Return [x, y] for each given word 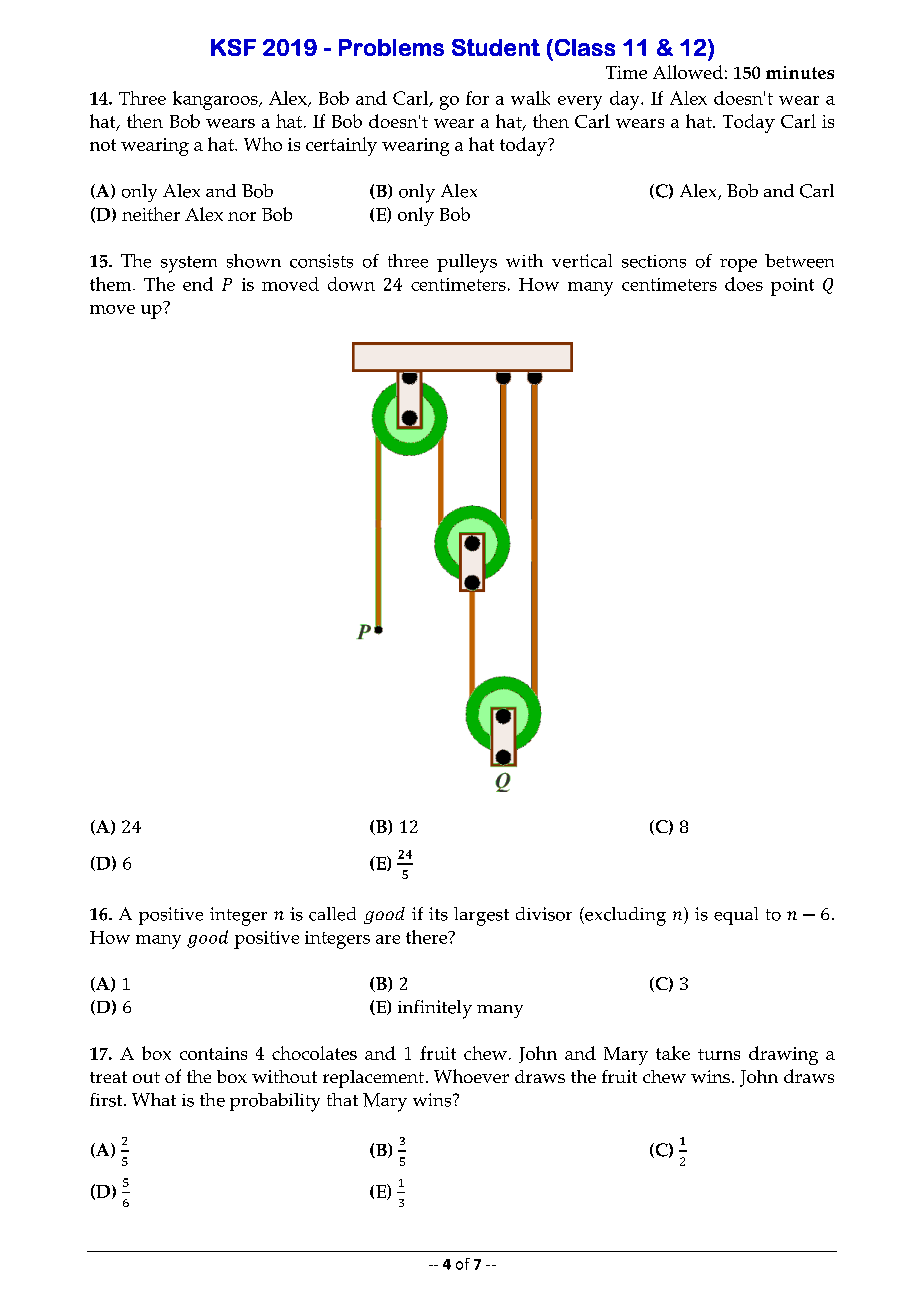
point [792, 287]
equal [736, 916]
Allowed [688, 72]
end [198, 284]
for [477, 98]
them [112, 284]
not [103, 145]
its [438, 914]
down [351, 284]
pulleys [467, 263]
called [332, 914]
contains [213, 1053]
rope [738, 265]
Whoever [471, 1076]
